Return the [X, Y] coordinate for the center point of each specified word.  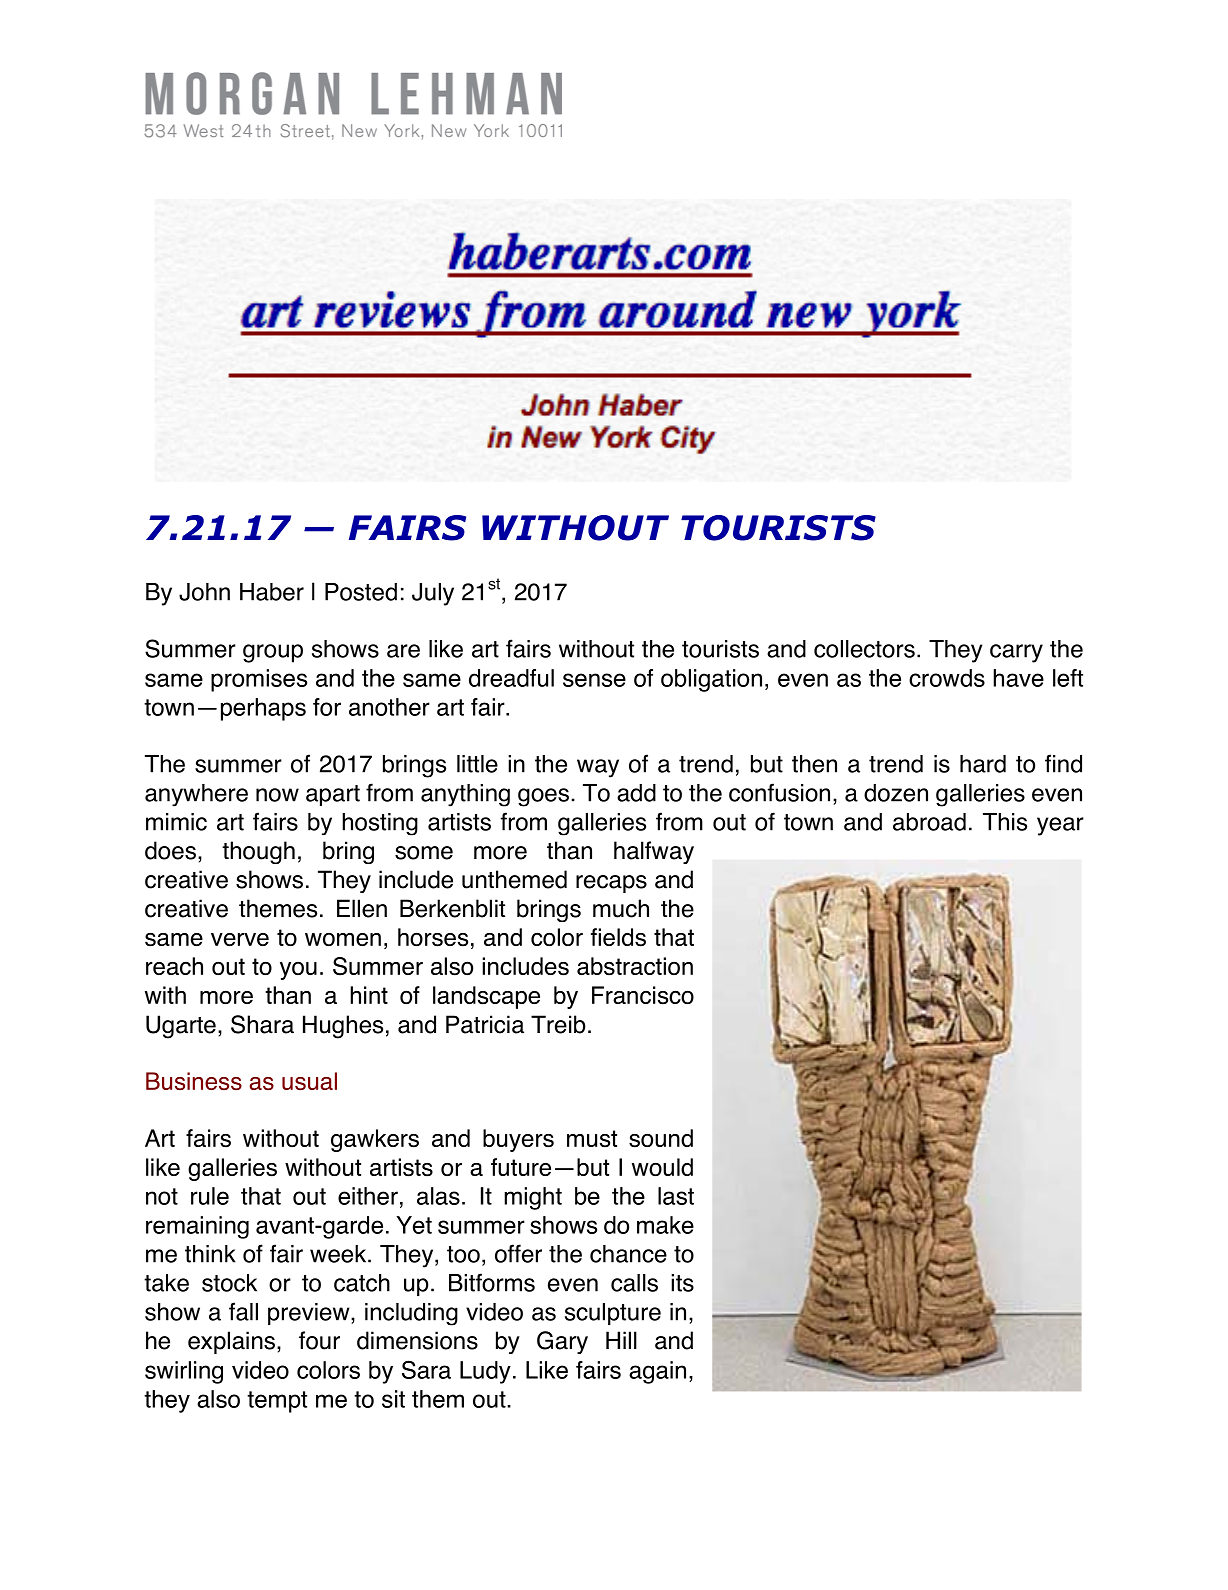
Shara [262, 1024]
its [682, 1283]
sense [594, 680]
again [657, 1372]
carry [1016, 653]
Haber [272, 592]
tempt [277, 1402]
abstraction [635, 966]
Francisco [643, 995]
